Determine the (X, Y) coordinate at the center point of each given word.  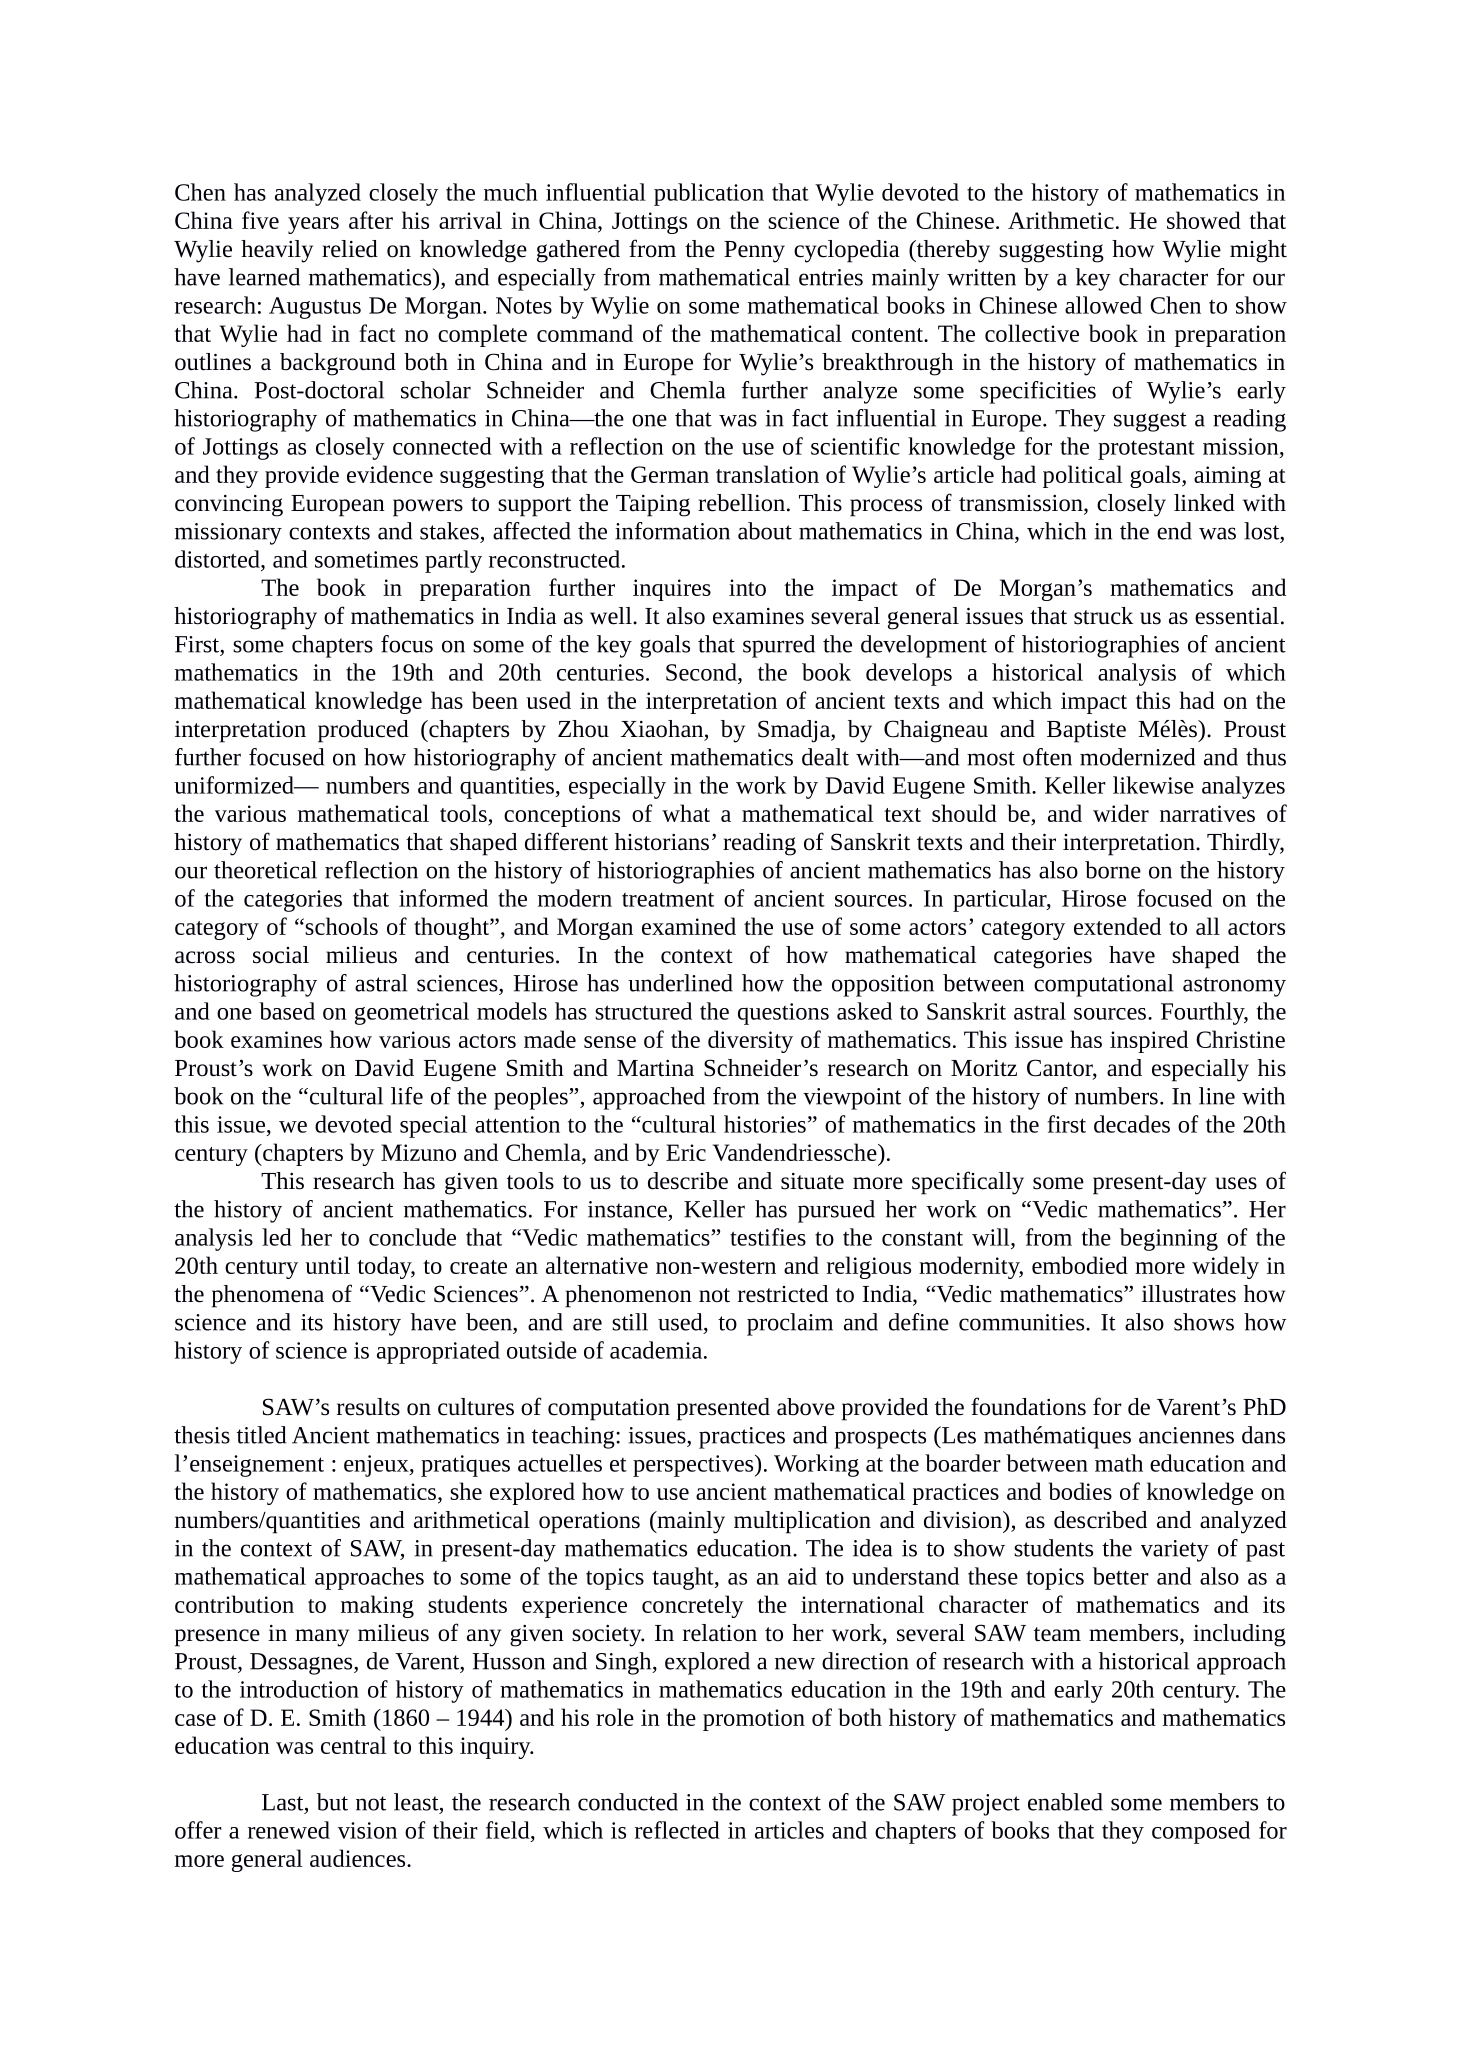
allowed (1103, 305)
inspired (1149, 1041)
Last (284, 1803)
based (287, 1011)
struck (1103, 616)
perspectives (694, 1466)
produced (363, 731)
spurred (779, 646)
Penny (754, 252)
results (368, 1407)
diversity (750, 1041)
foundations (1028, 1406)
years (313, 225)
